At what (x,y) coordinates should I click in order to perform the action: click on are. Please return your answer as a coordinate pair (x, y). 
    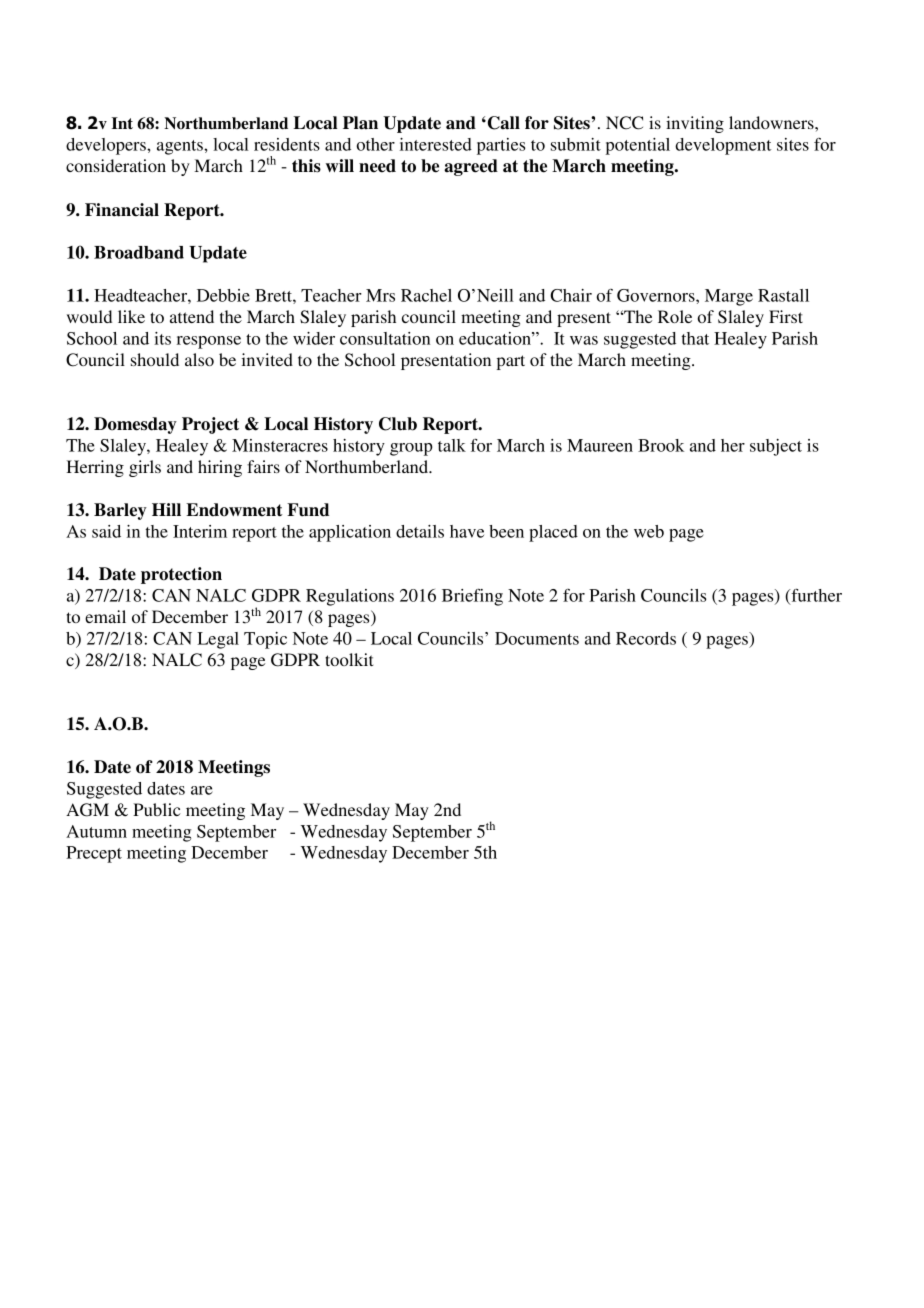
    Looking at the image, I should click on (202, 790).
